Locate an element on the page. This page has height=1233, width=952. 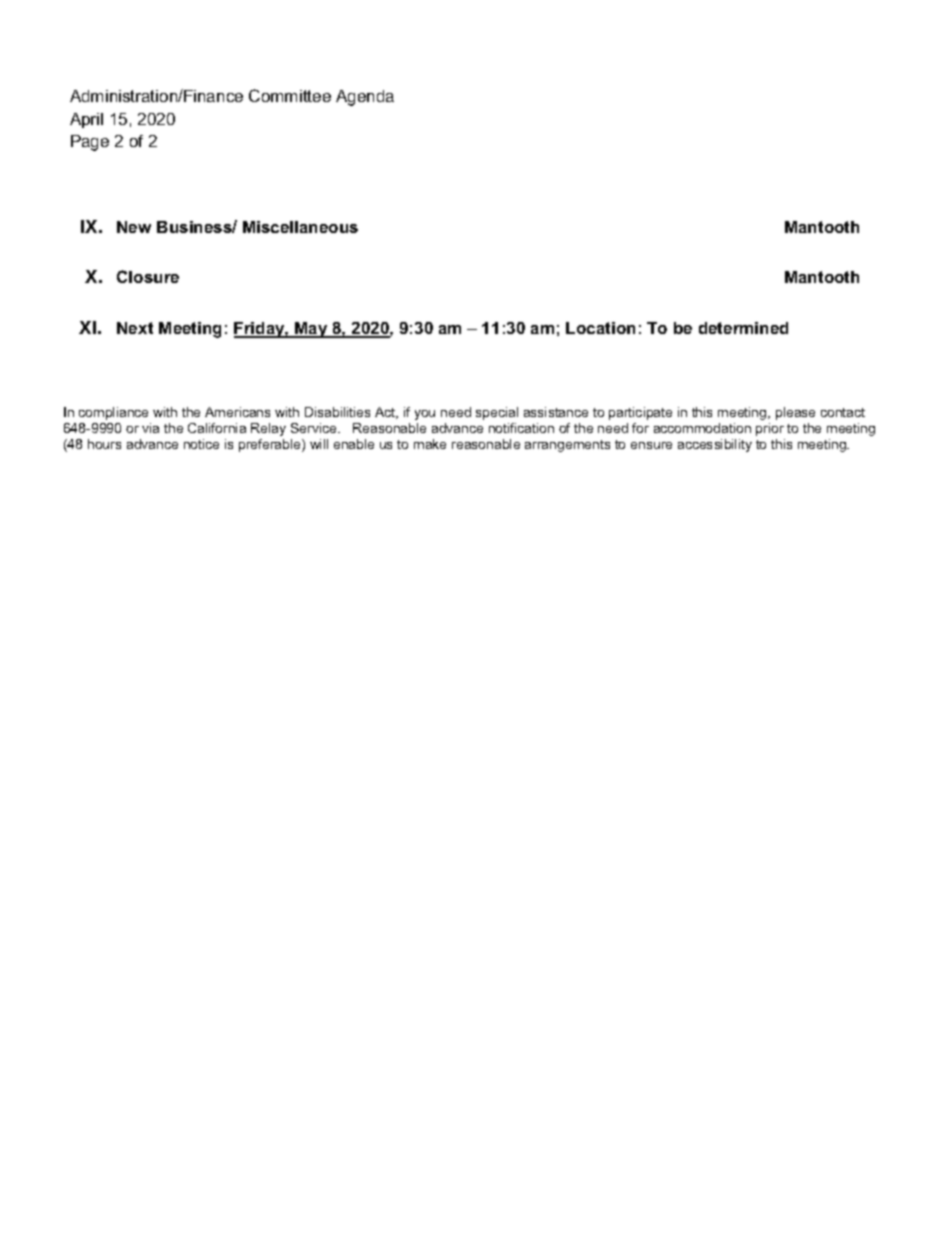
Location is located at coordinates (600, 328).
